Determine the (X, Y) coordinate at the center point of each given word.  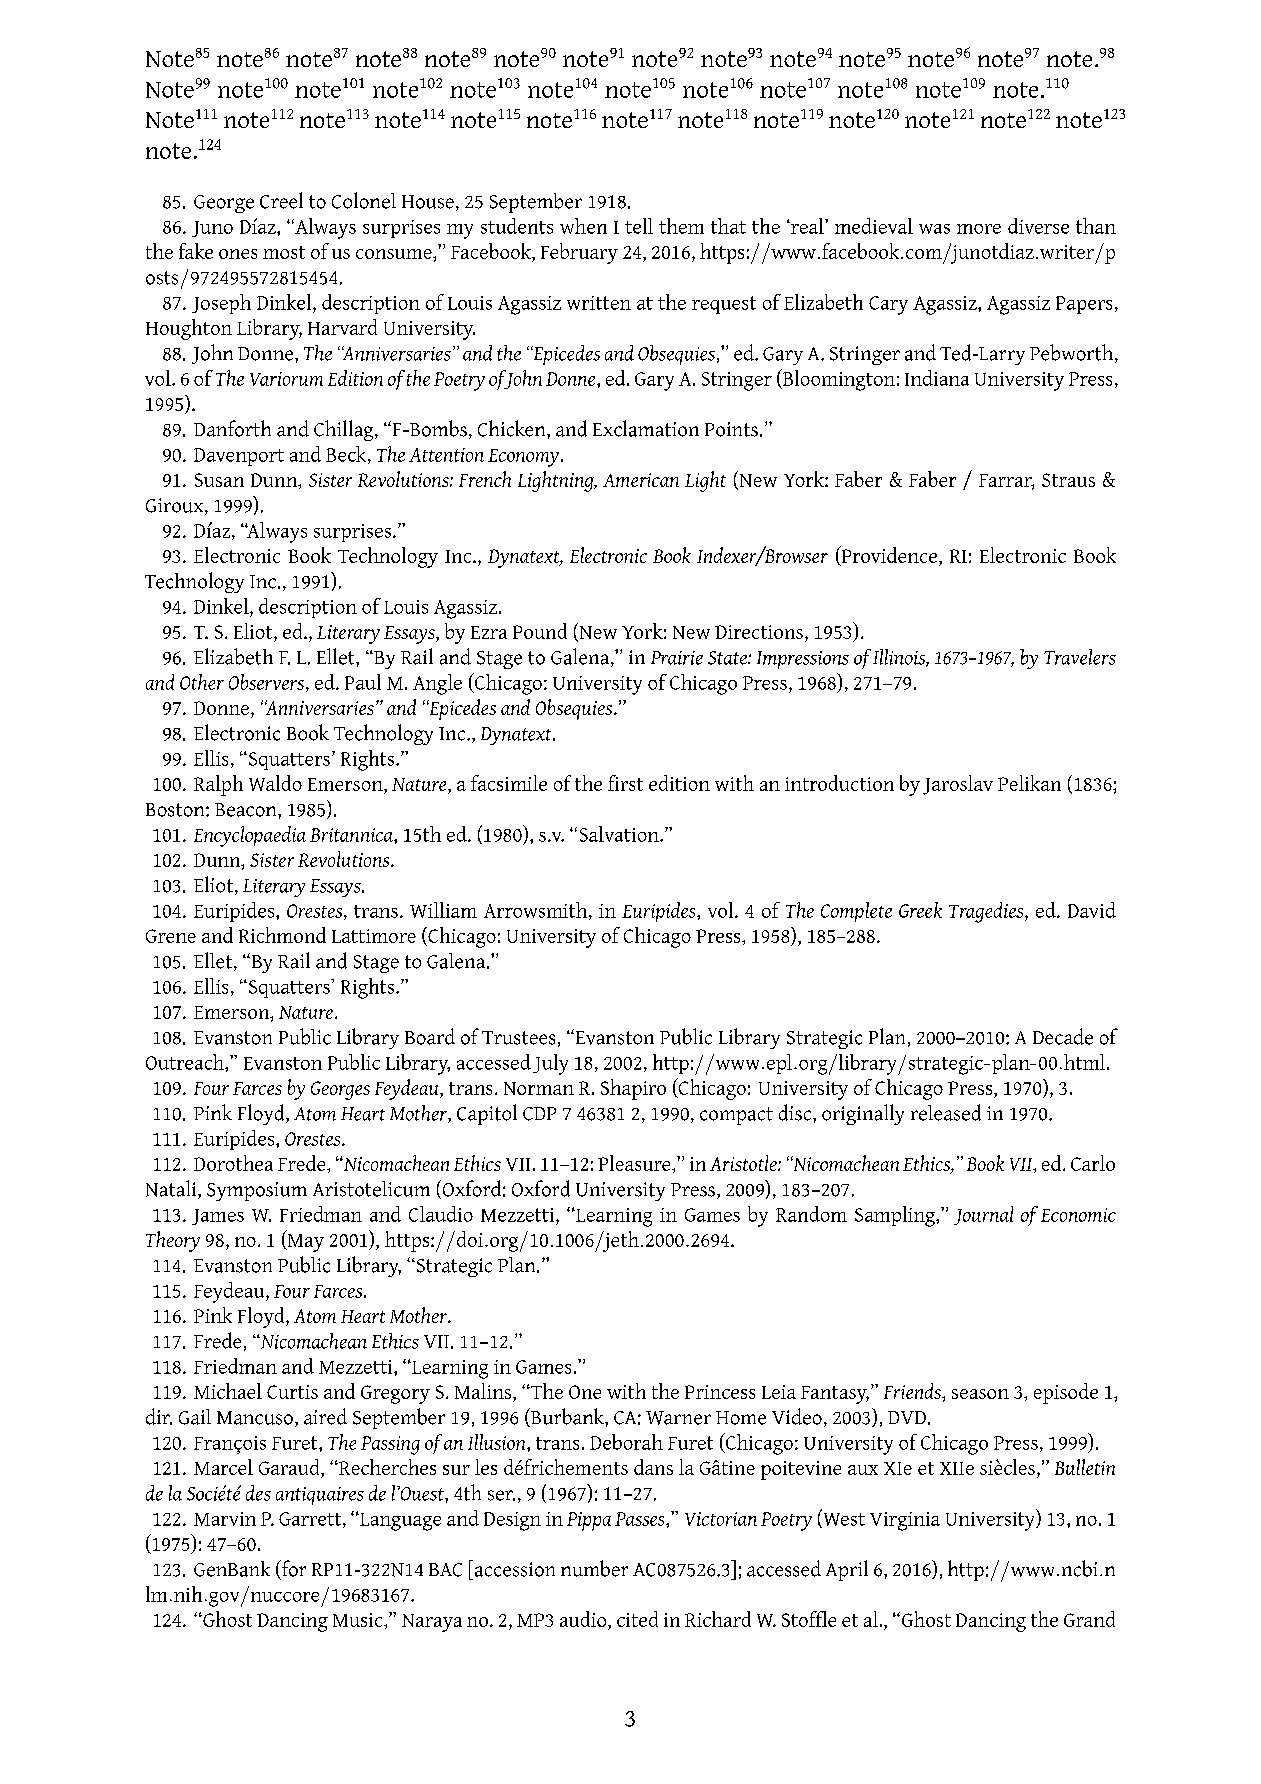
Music (359, 1620)
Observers (268, 683)
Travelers (1080, 657)
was (934, 229)
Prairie (677, 658)
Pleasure (635, 1163)
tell (639, 226)
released (946, 1112)
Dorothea (233, 1163)
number (594, 1568)
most (284, 252)
